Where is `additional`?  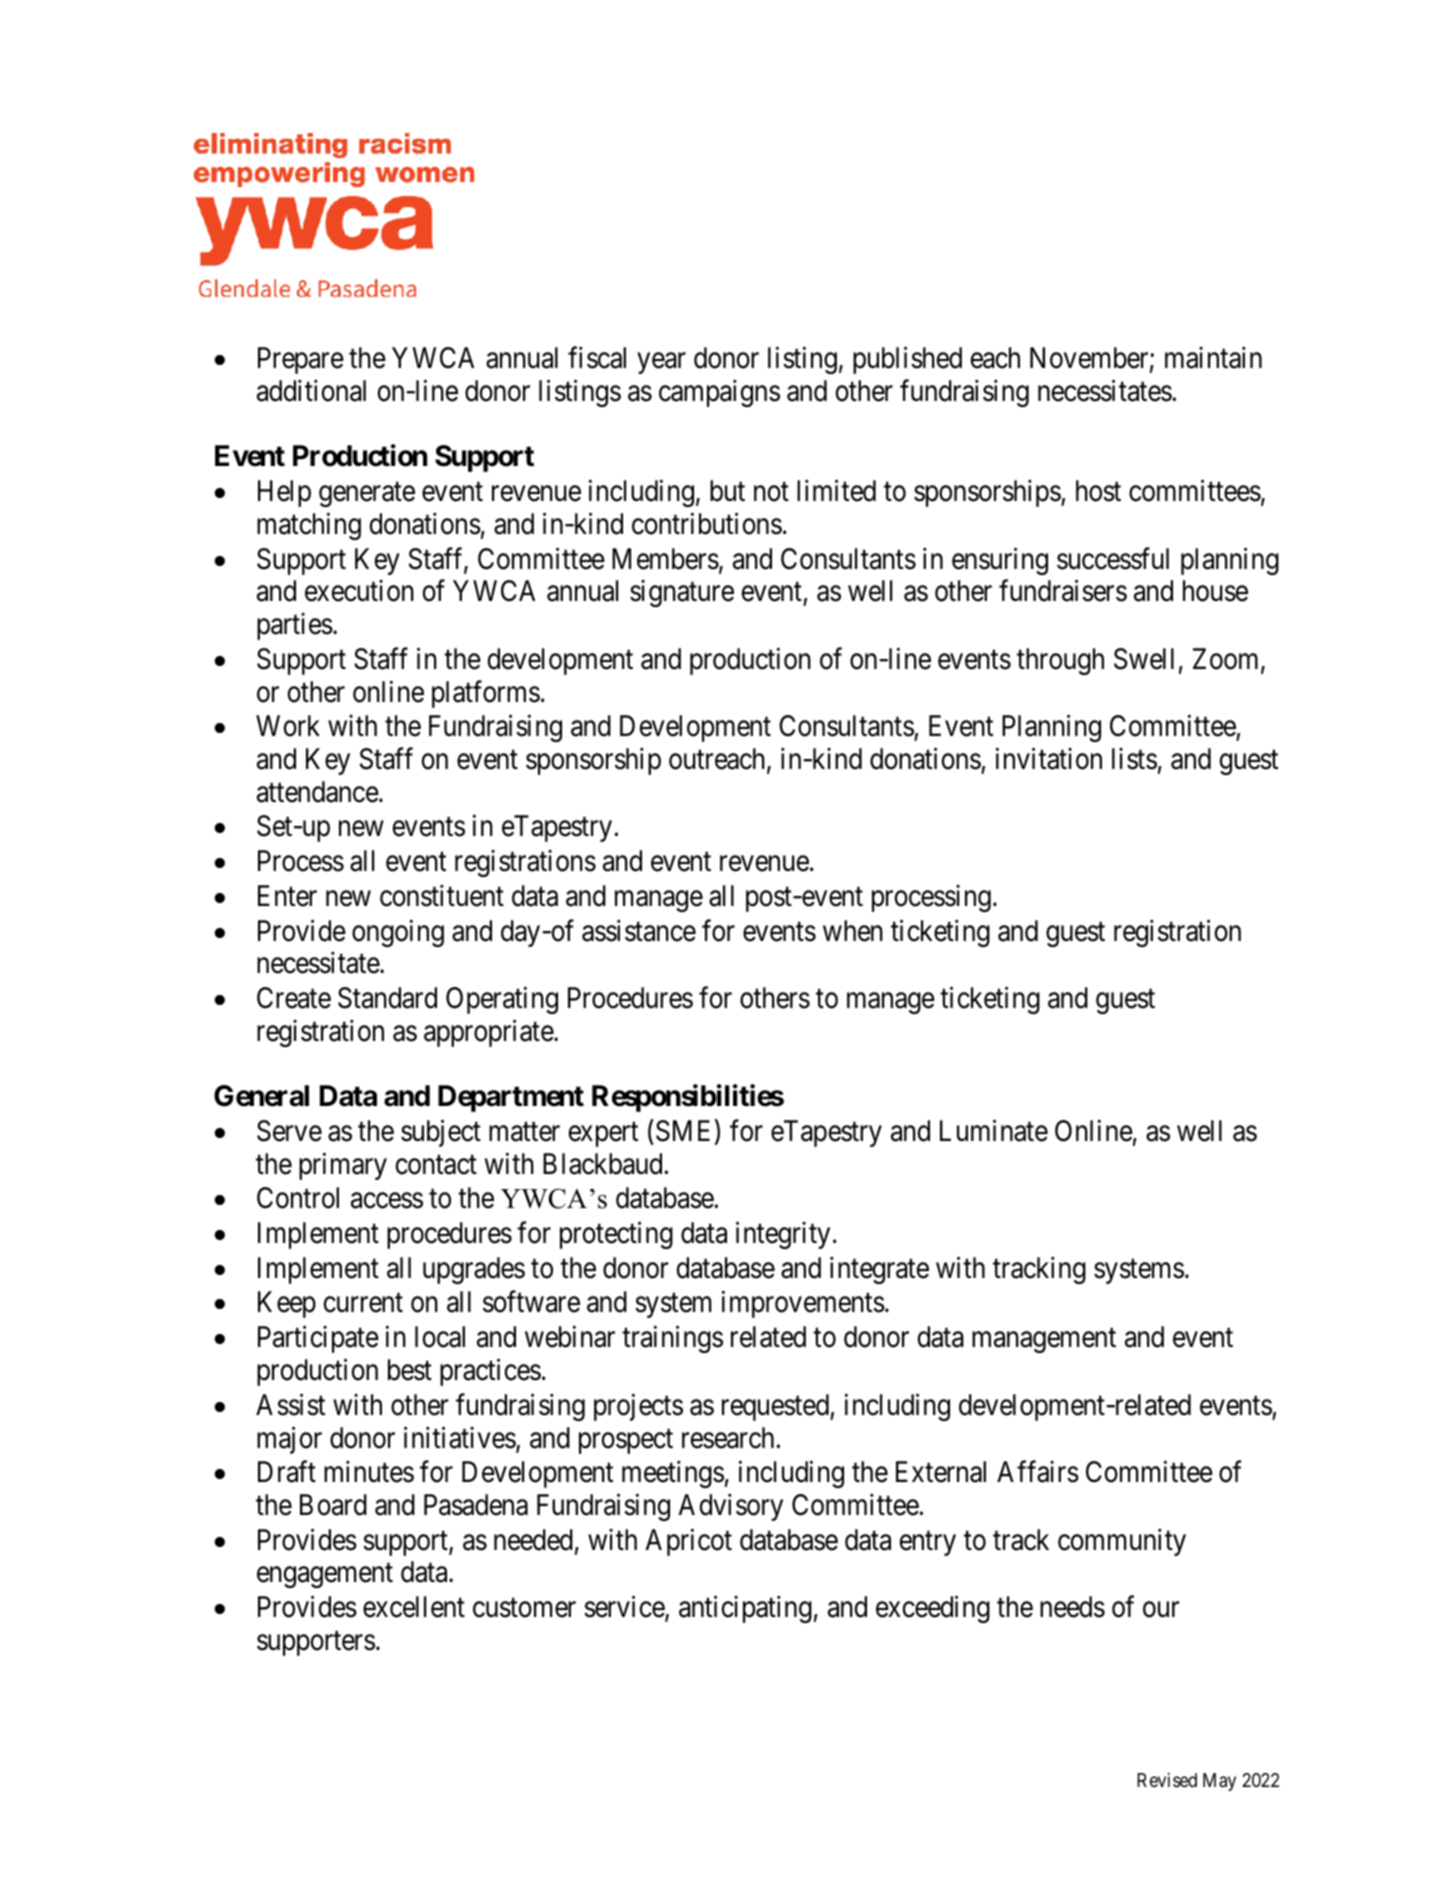
additional is located at coordinates (311, 390).
